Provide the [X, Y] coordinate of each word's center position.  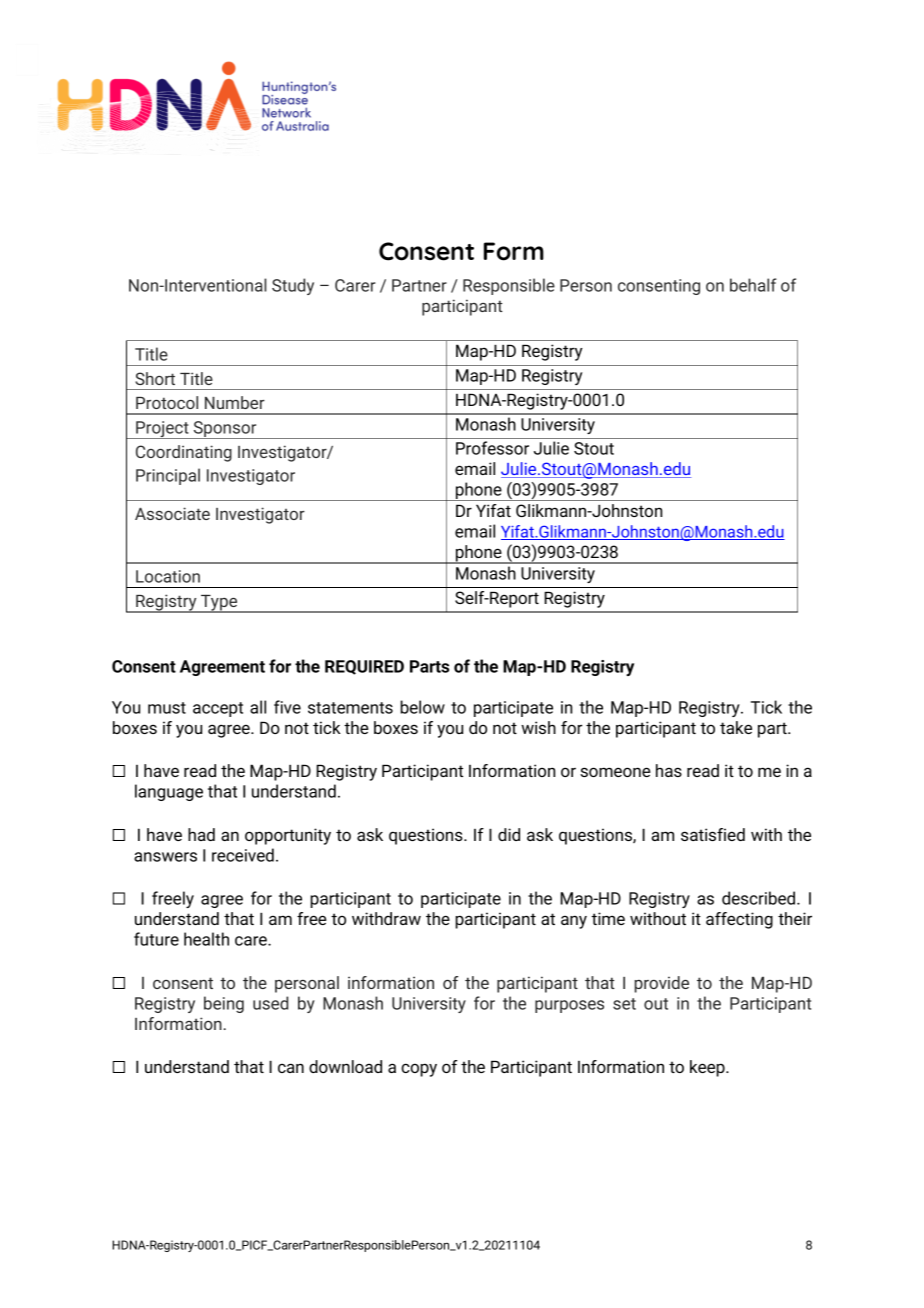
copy [419, 1070]
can [291, 1068]
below [422, 707]
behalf [753, 285]
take [736, 727]
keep [708, 1068]
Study [293, 286]
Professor [492, 448]
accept [218, 709]
